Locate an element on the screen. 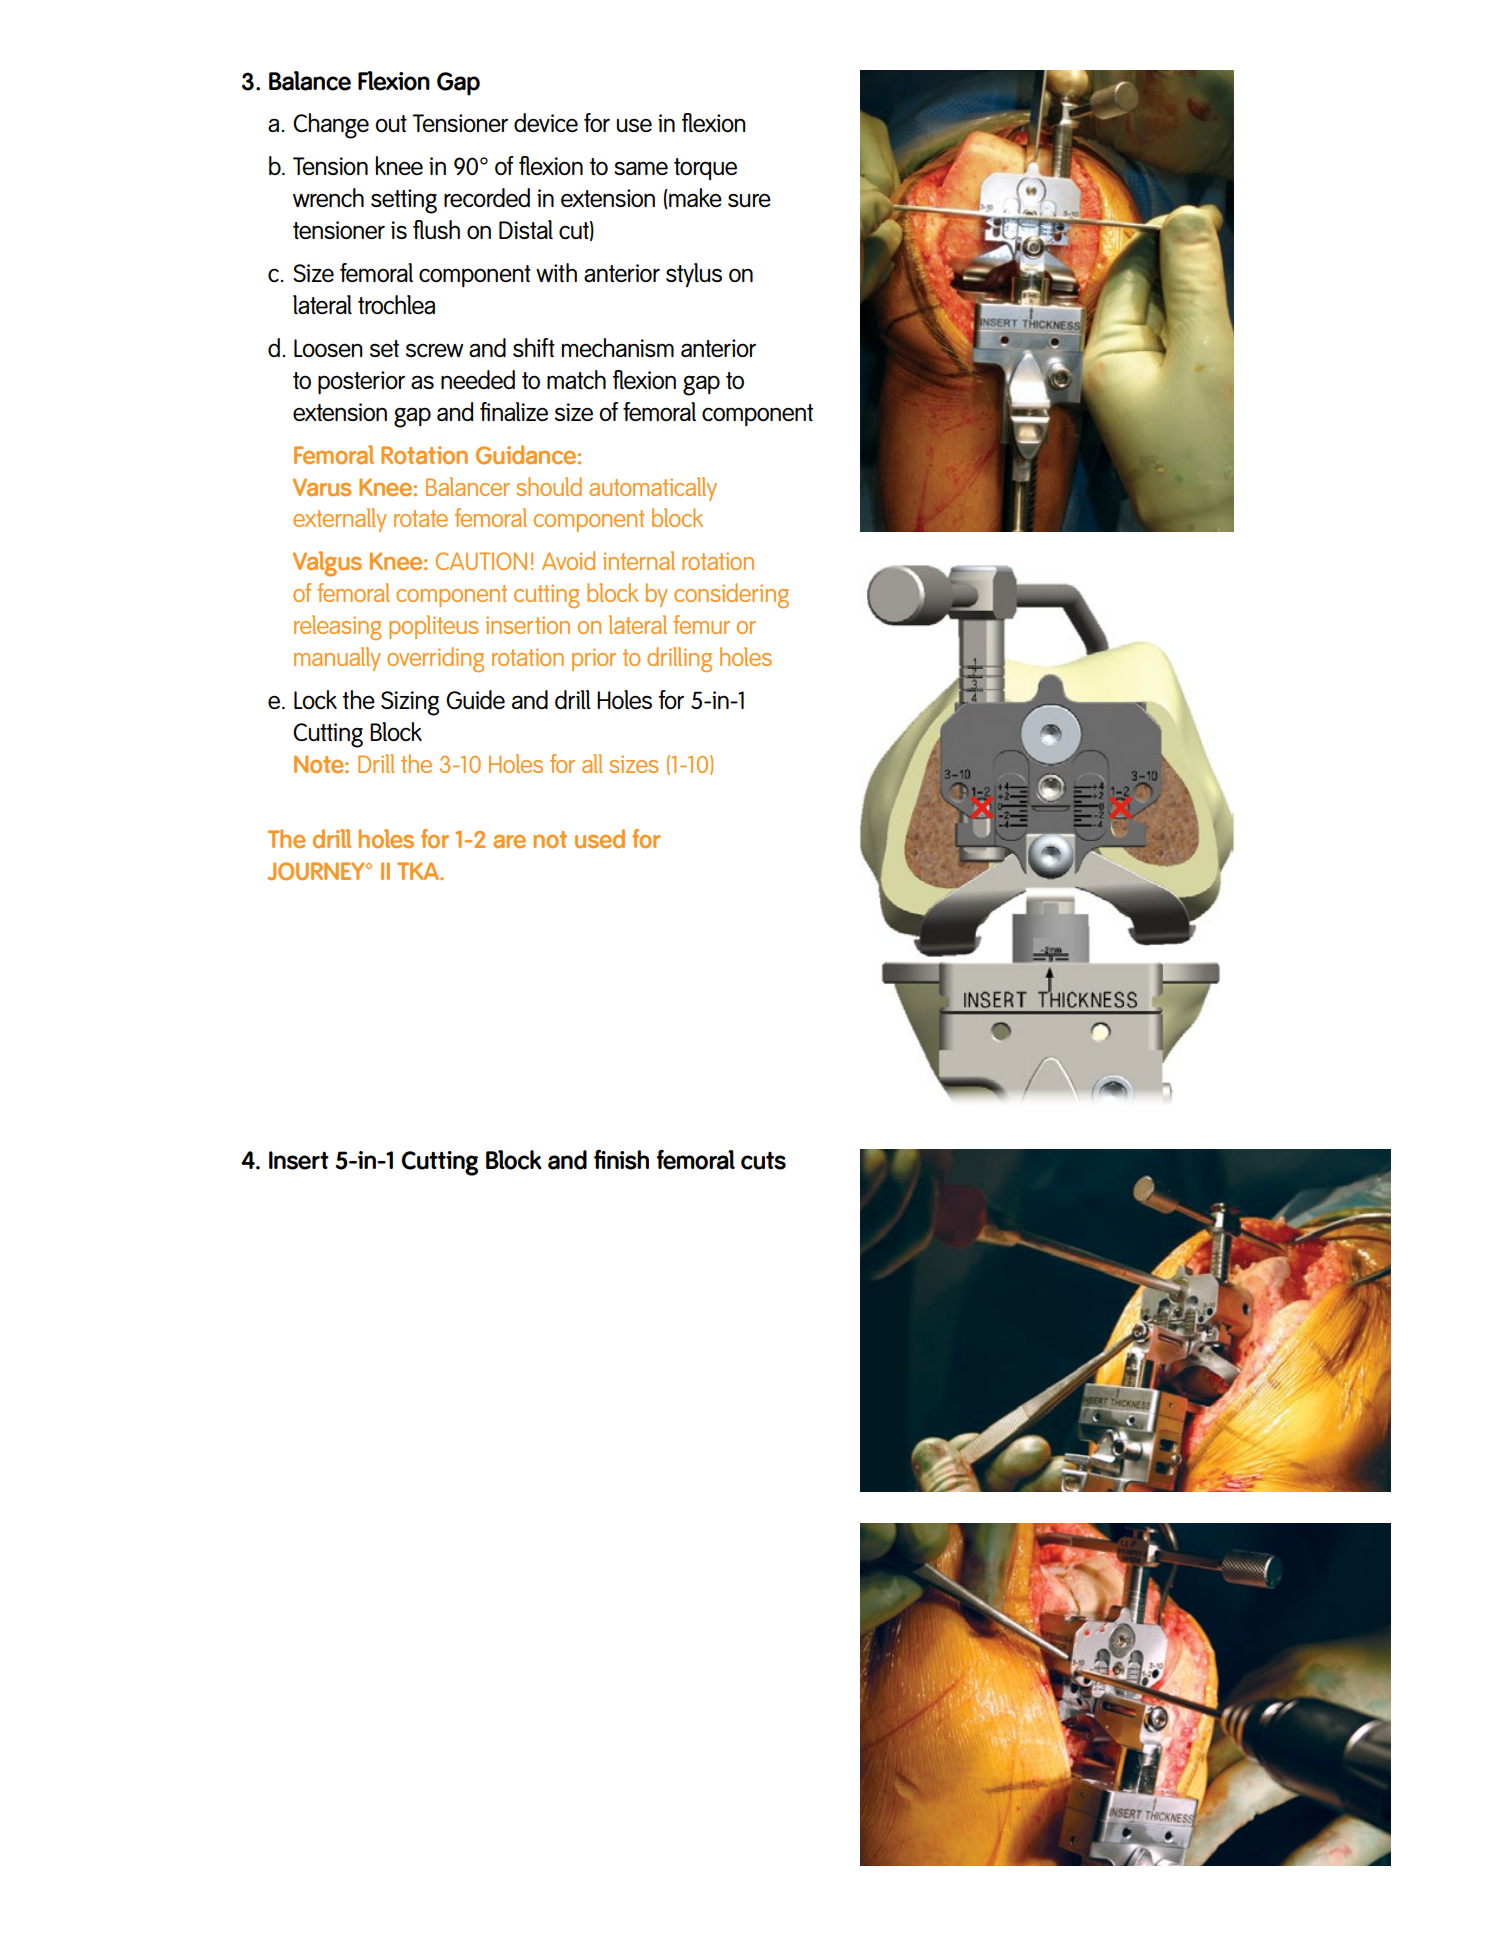 This screenshot has height=1943, width=1502. out is located at coordinates (391, 123).
